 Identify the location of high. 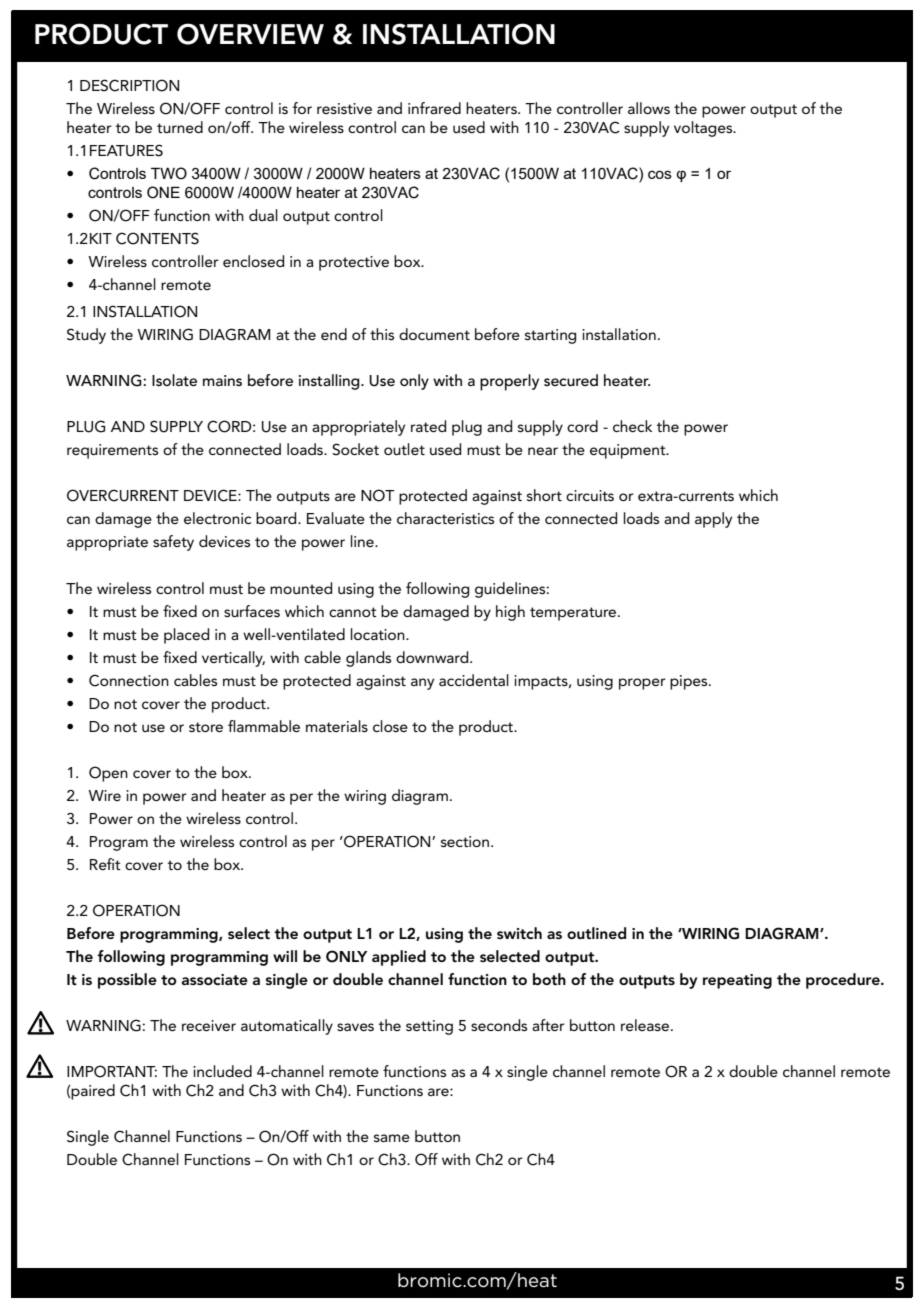
(510, 613).
